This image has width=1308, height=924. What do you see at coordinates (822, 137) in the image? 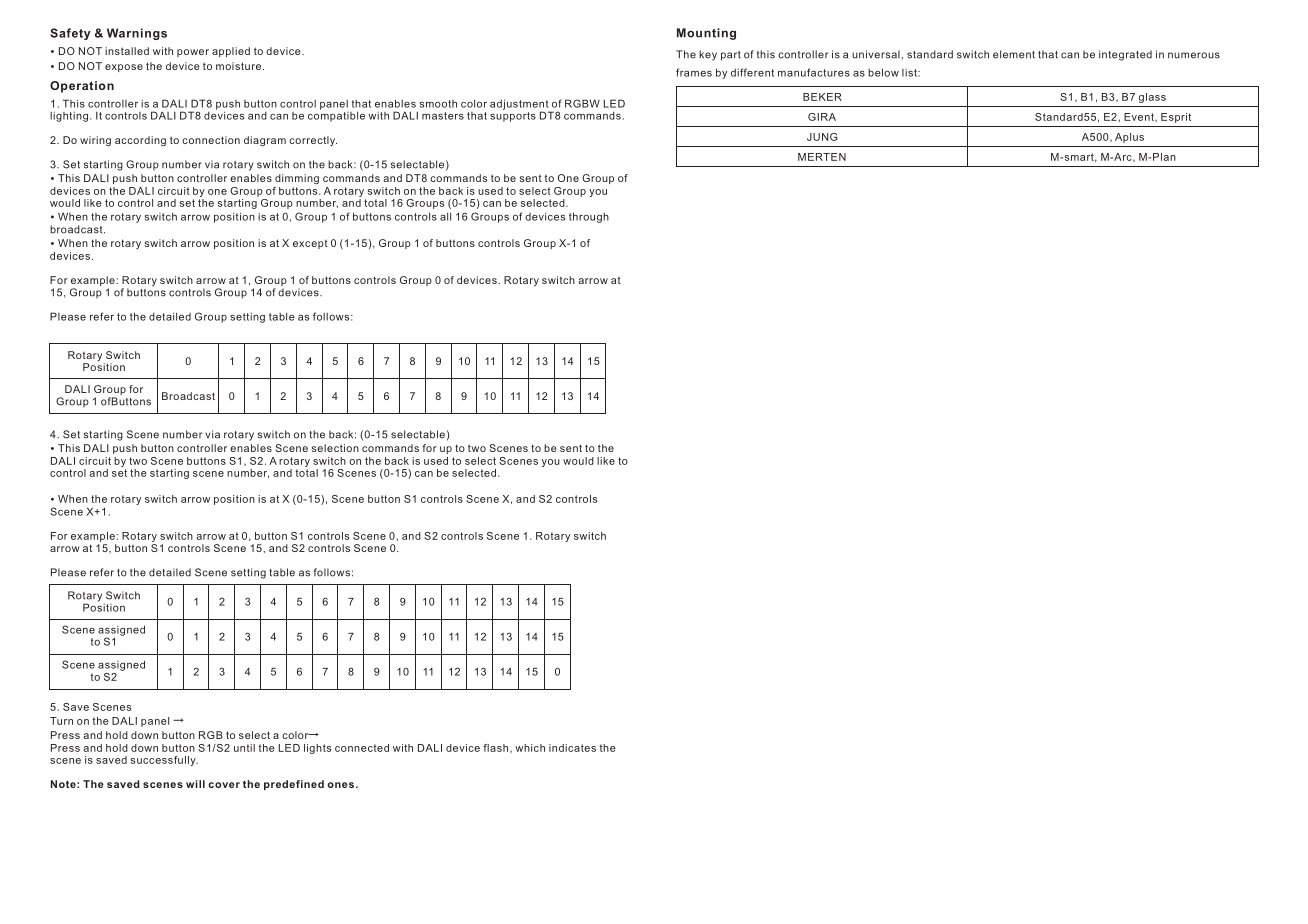
I see `JUNG` at bounding box center [822, 137].
